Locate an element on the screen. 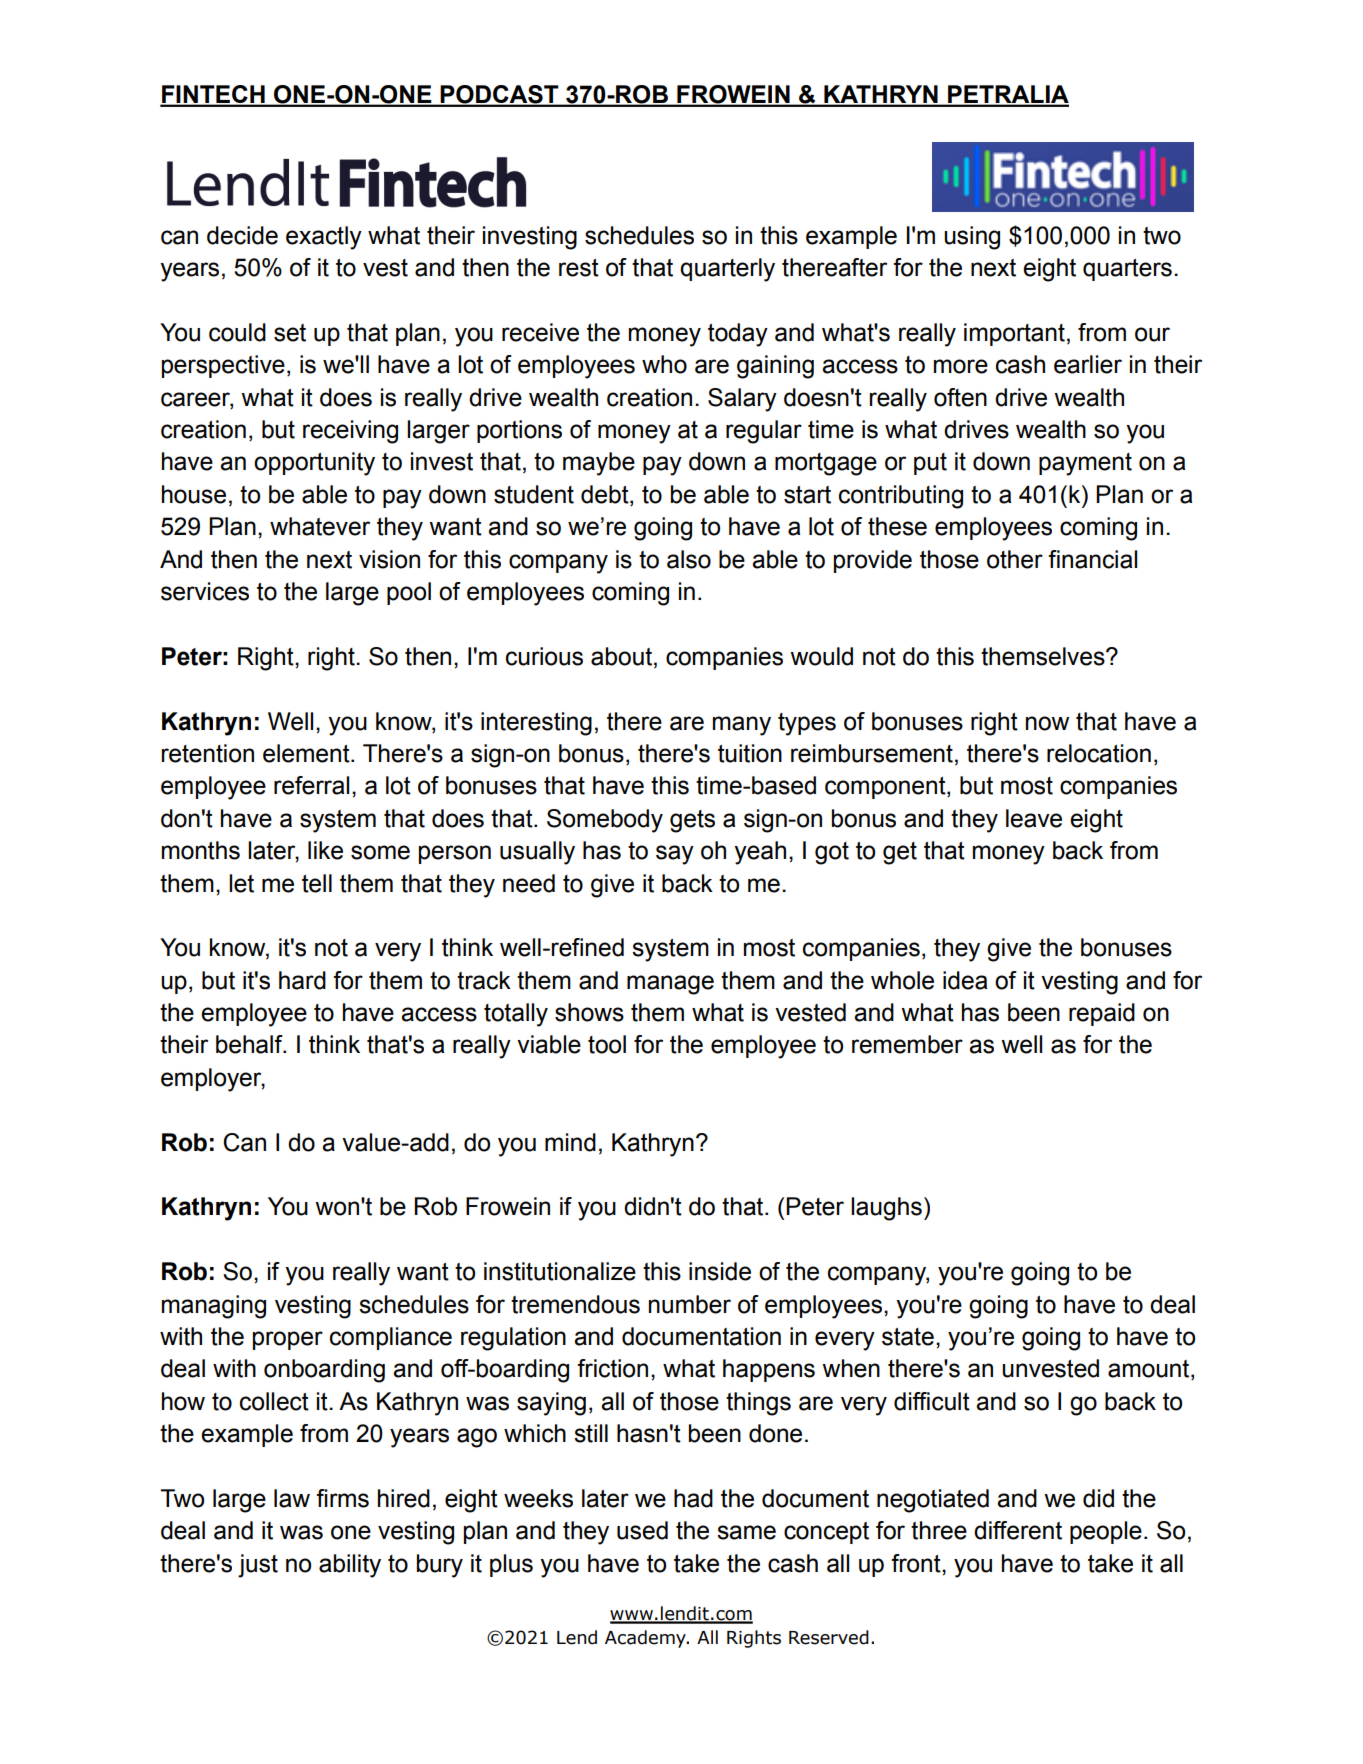  FINTECH is located at coordinates (213, 95).
